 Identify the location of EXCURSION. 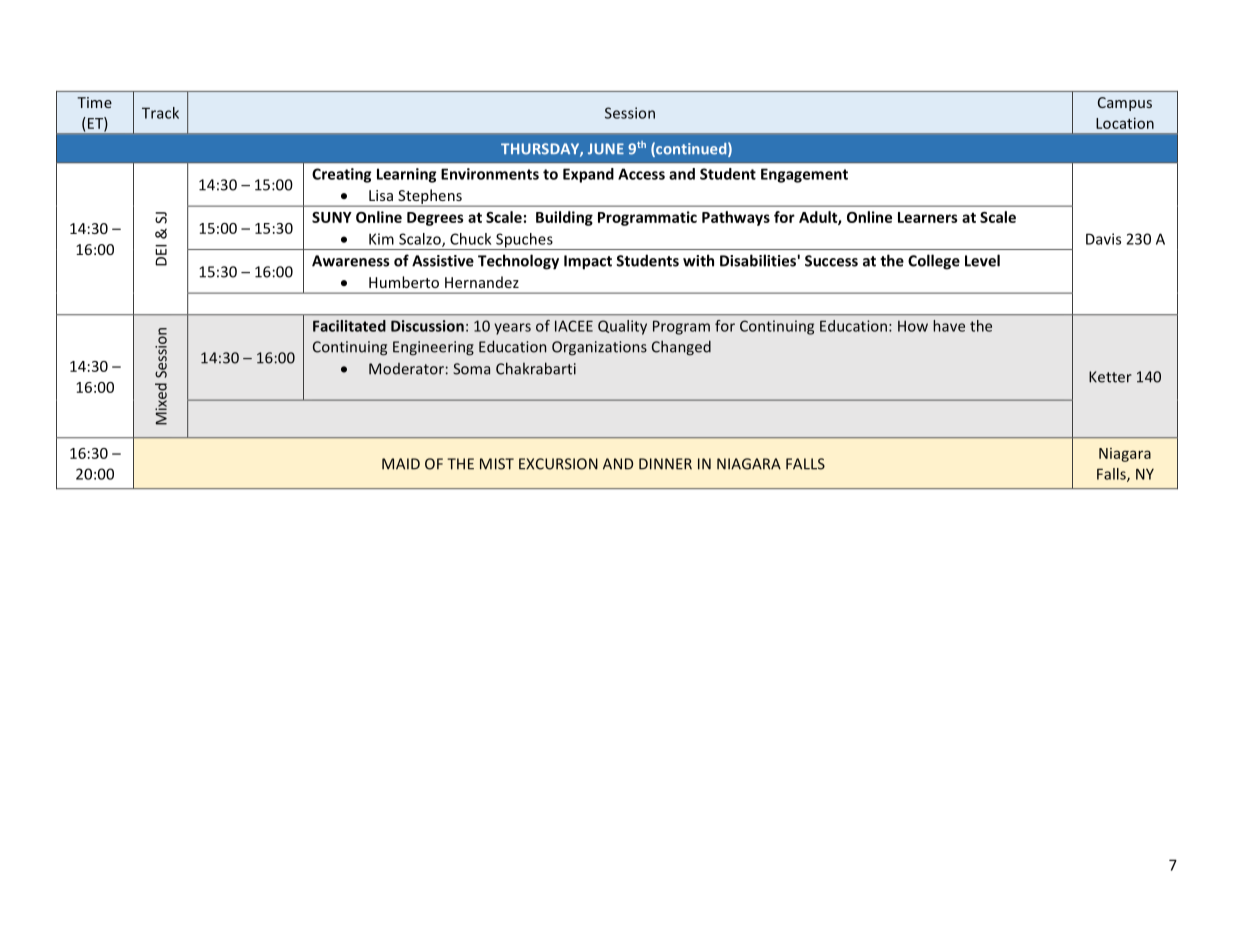
(558, 464).
